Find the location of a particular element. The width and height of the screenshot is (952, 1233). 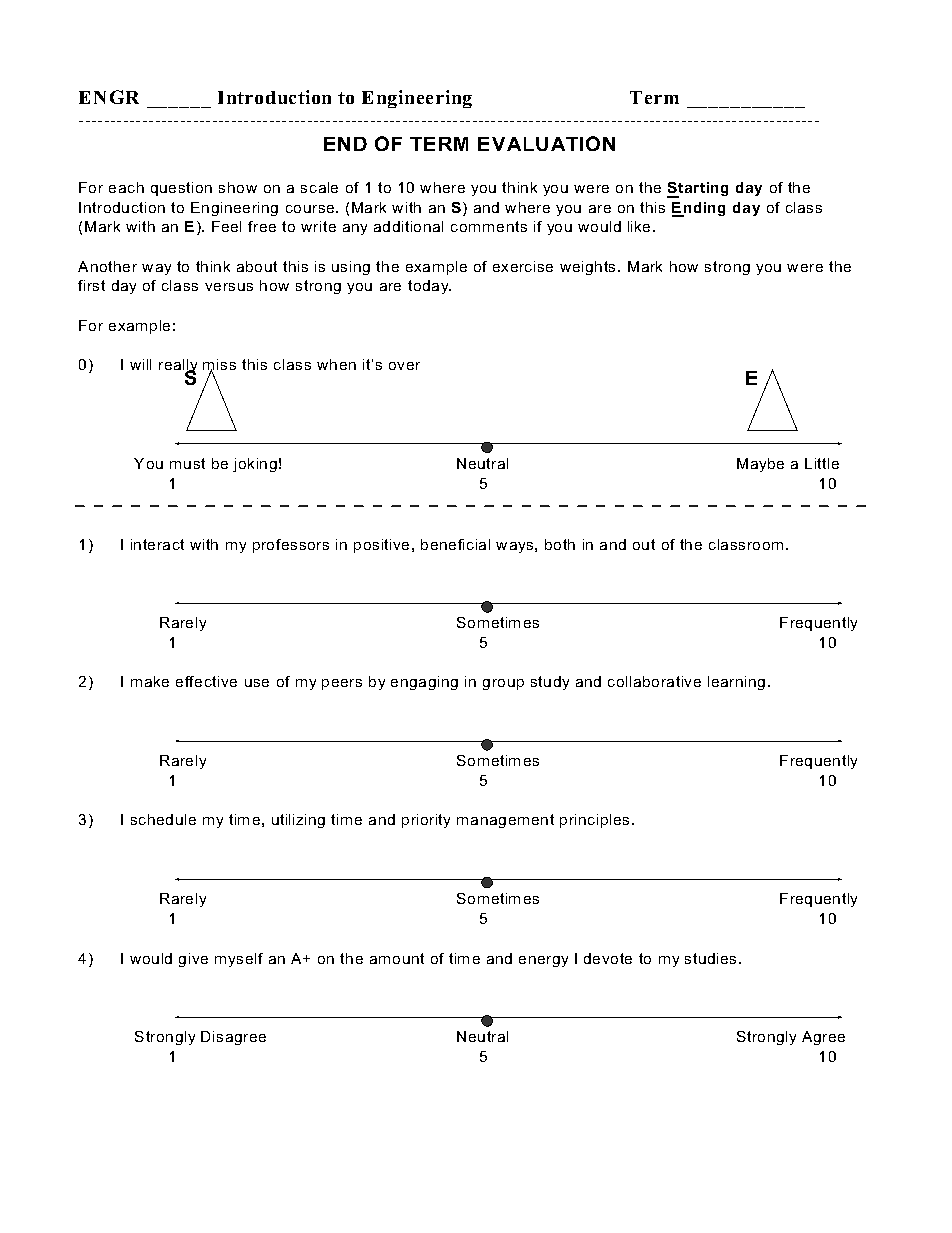

question is located at coordinates (181, 189).
